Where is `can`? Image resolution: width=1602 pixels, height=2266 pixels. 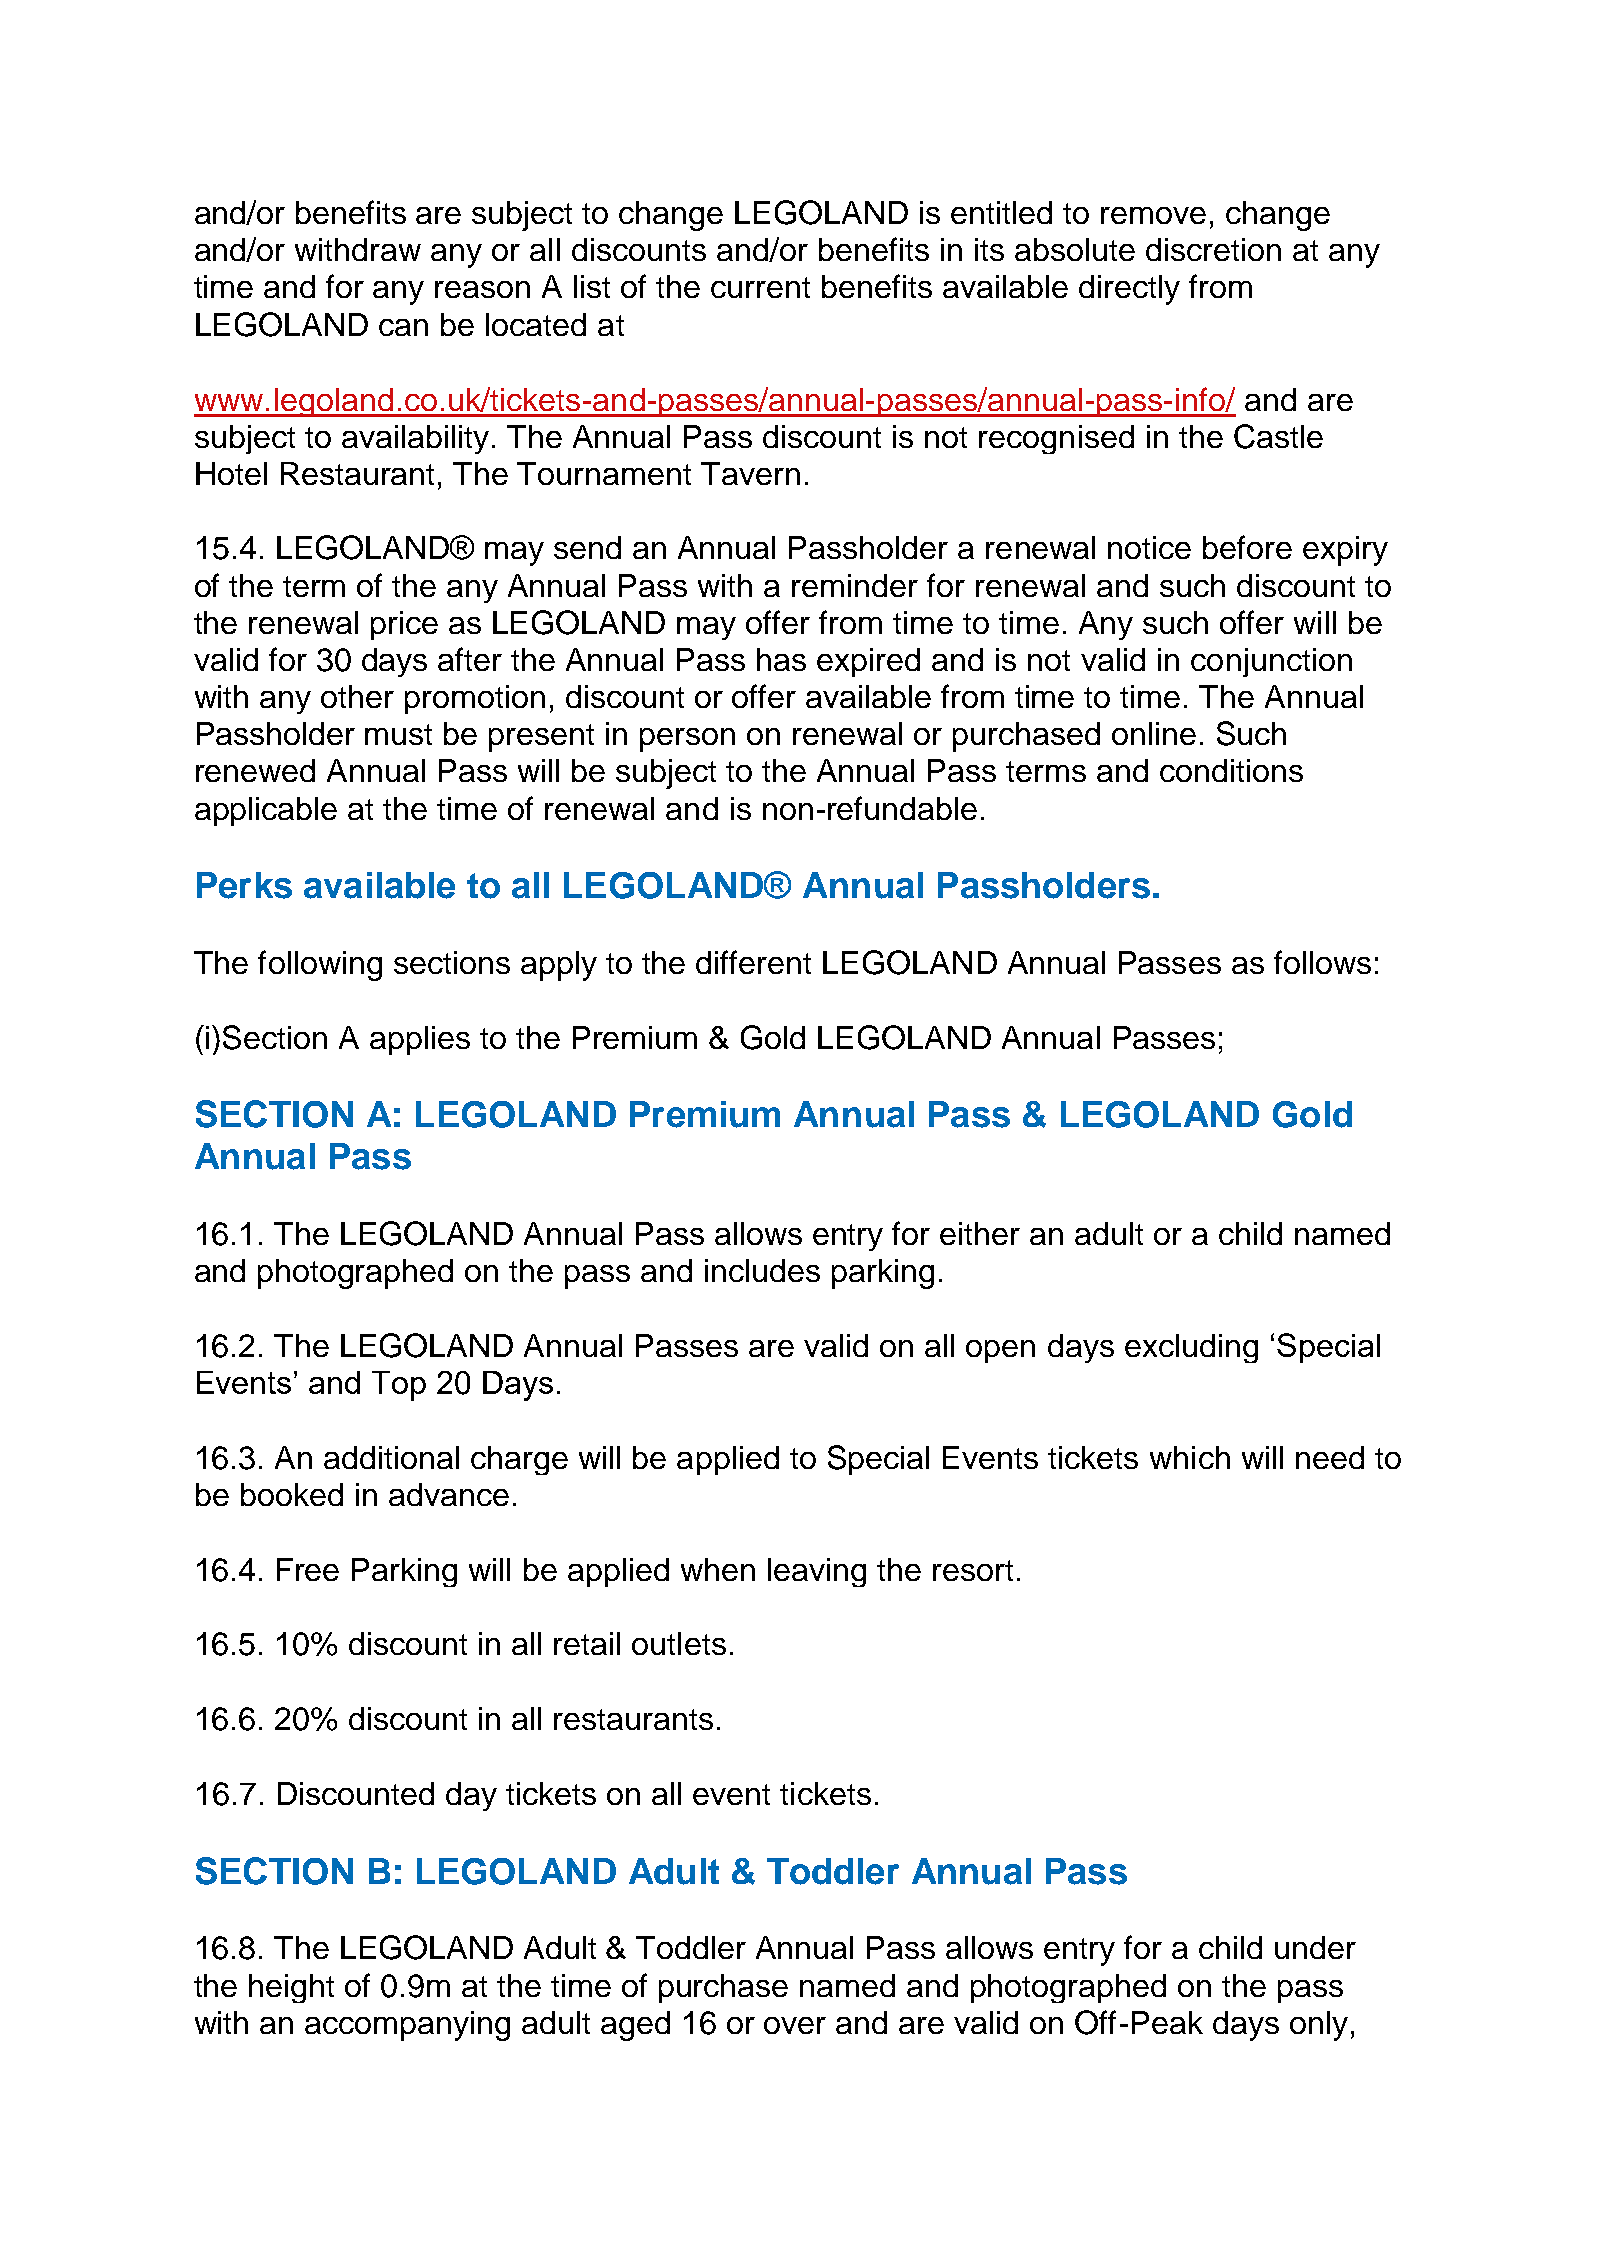
can is located at coordinates (403, 327).
